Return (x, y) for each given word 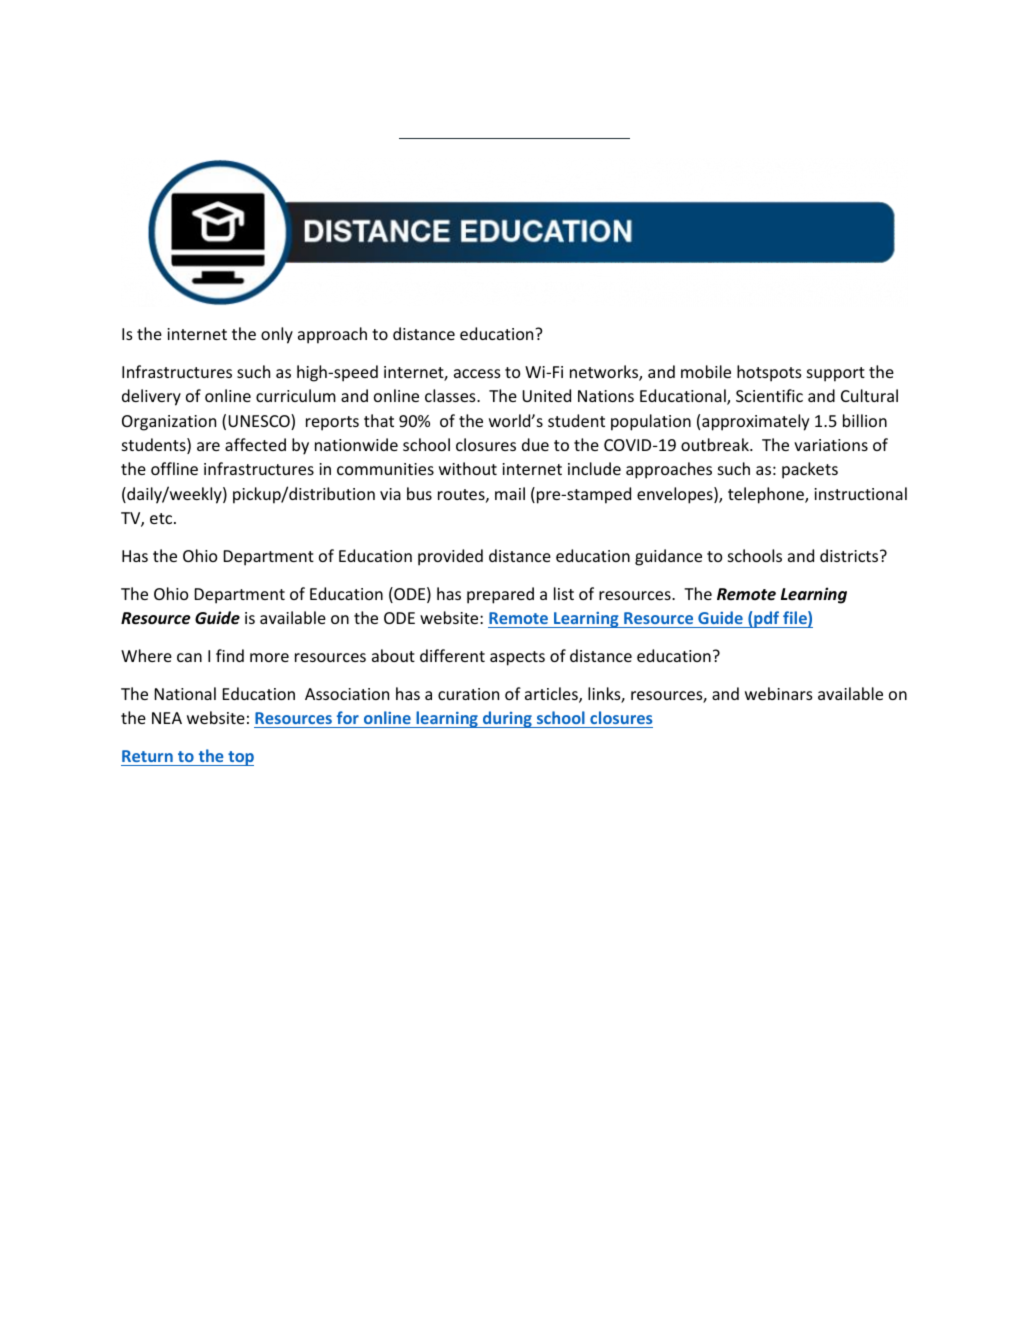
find (230, 655)
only (277, 335)
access (477, 373)
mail (510, 493)
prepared (500, 595)
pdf (767, 619)
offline (174, 468)
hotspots (769, 373)
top (240, 758)
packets (810, 470)
